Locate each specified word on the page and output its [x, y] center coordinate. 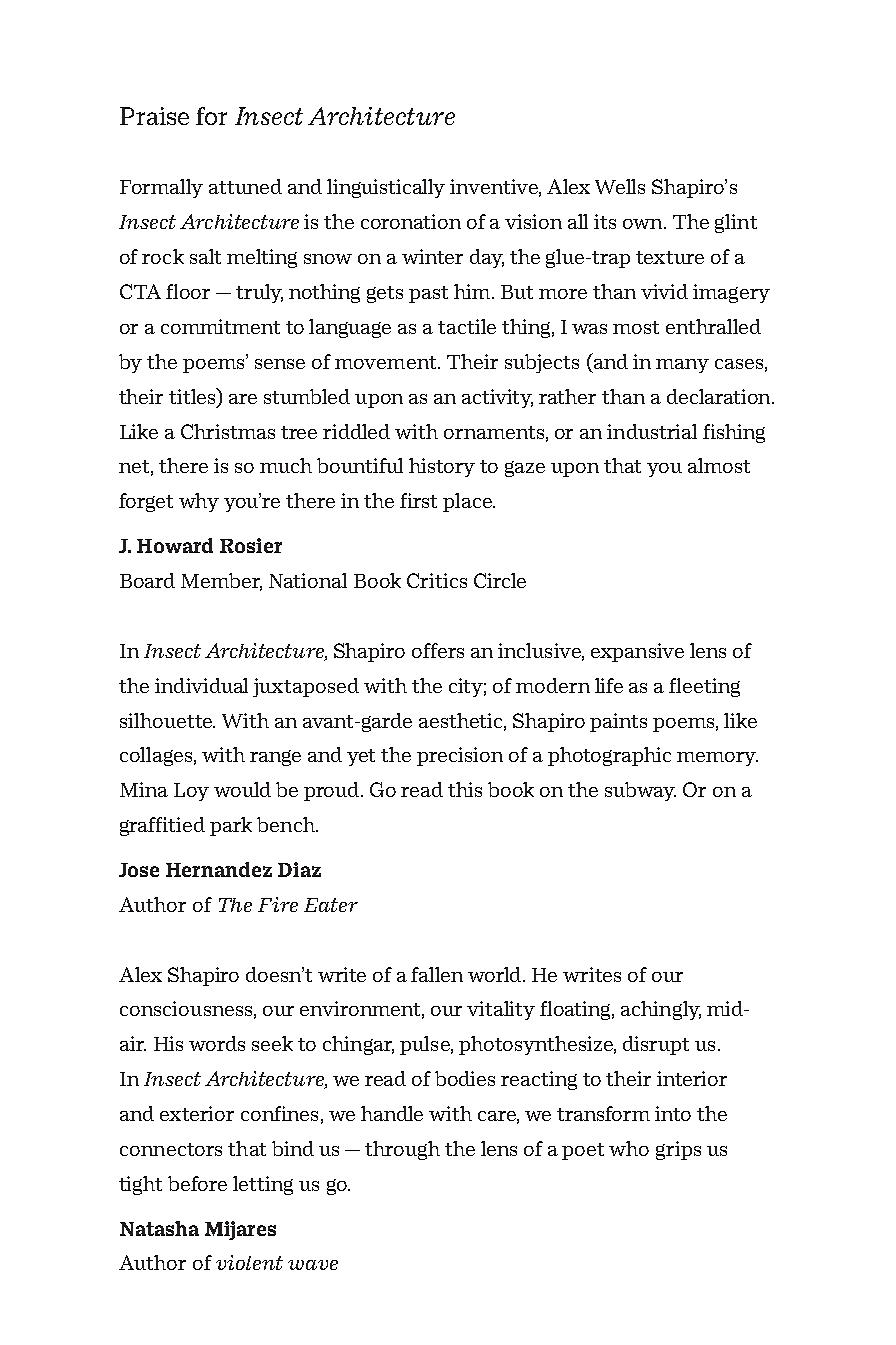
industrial [652, 431]
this [465, 789]
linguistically [386, 188]
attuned [245, 186]
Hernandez [219, 869]
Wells [620, 186]
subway [640, 791]
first [418, 500]
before [197, 1183]
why [199, 502]
